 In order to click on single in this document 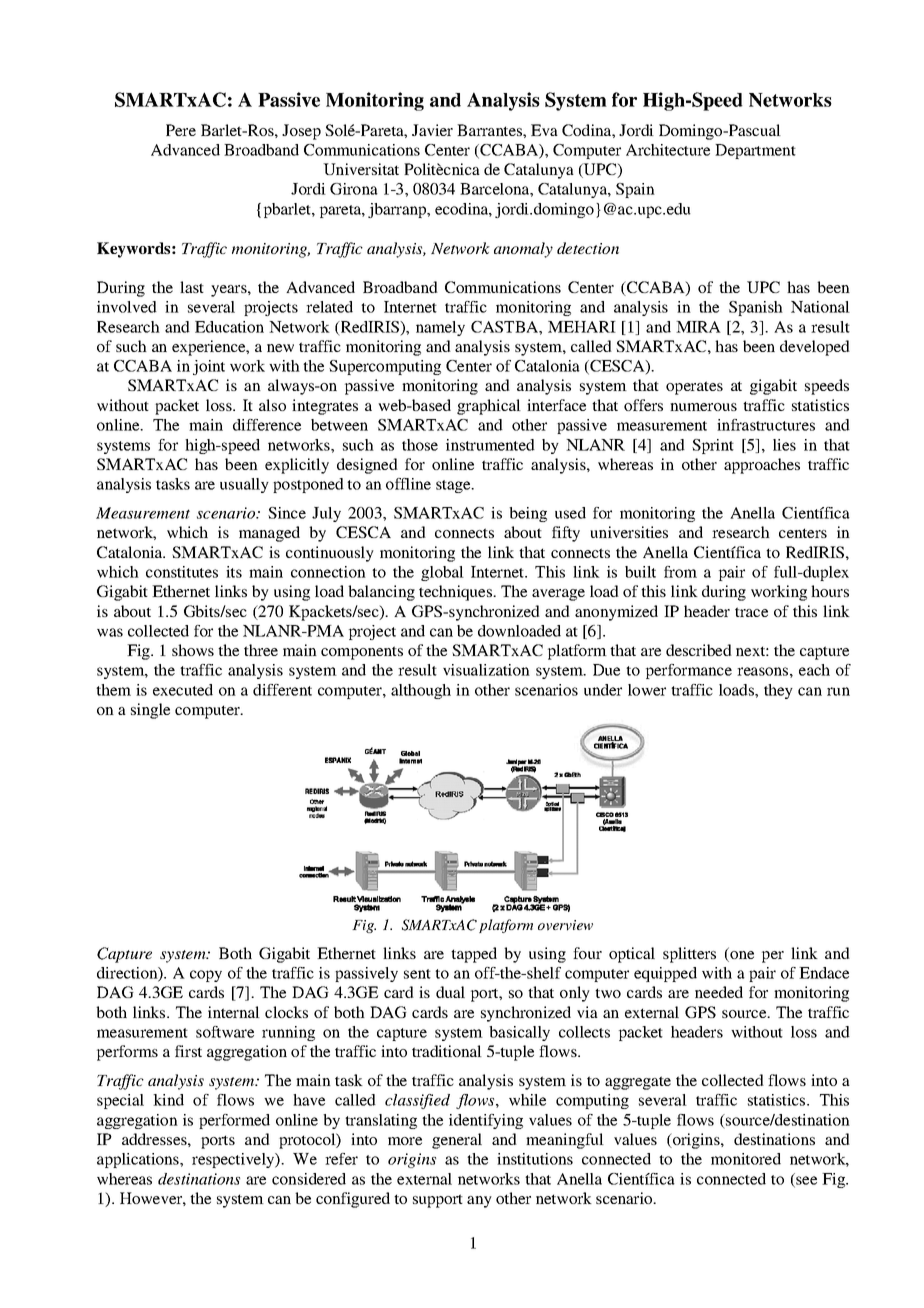, I will do `click(150, 711)`.
